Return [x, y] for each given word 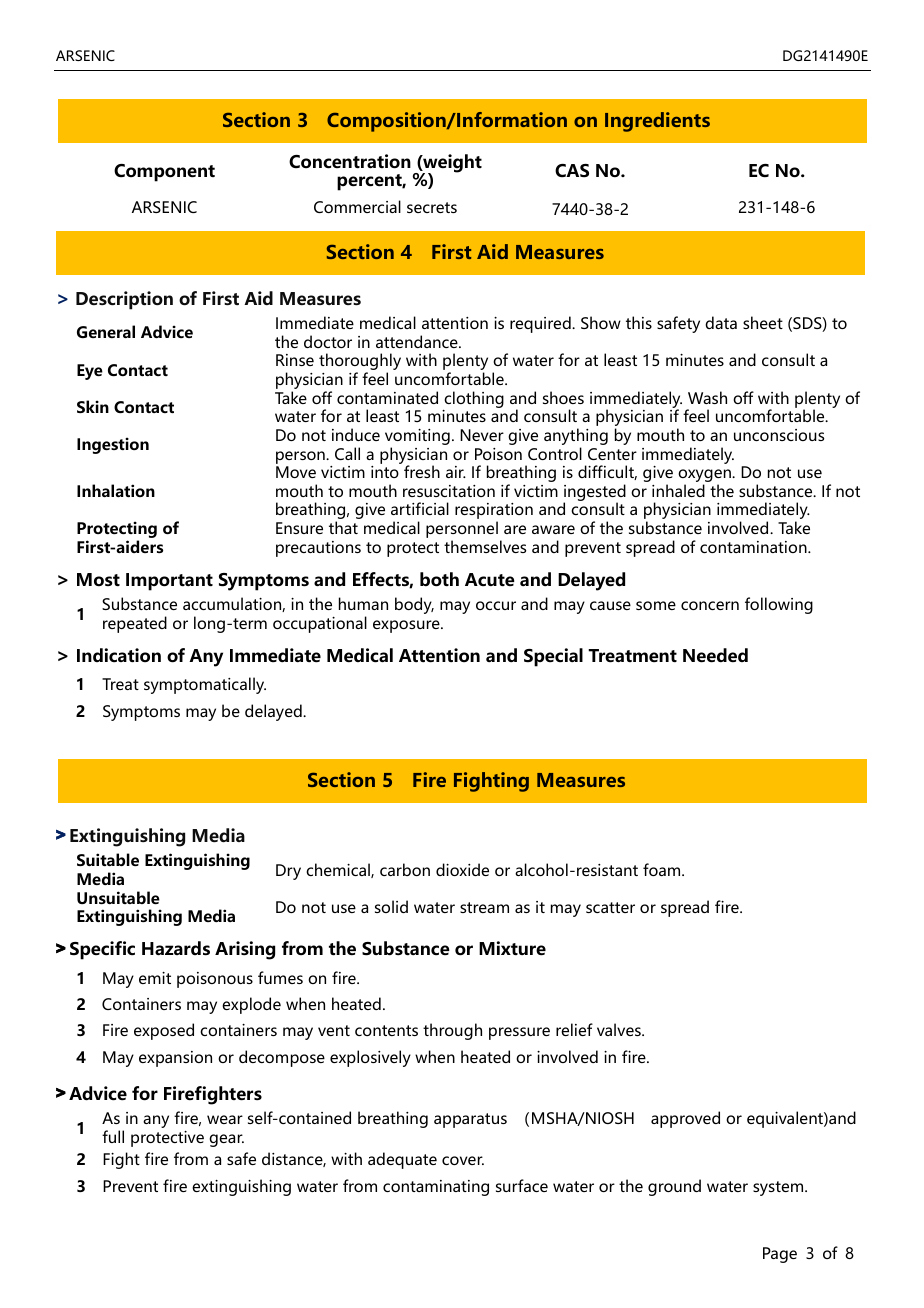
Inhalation [116, 490]
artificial [420, 508]
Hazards [176, 948]
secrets [432, 207]
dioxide [462, 869]
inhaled [678, 490]
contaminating [436, 1188]
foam [663, 869]
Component [164, 173]
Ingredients [657, 122]
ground [674, 1187]
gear [226, 1140]
